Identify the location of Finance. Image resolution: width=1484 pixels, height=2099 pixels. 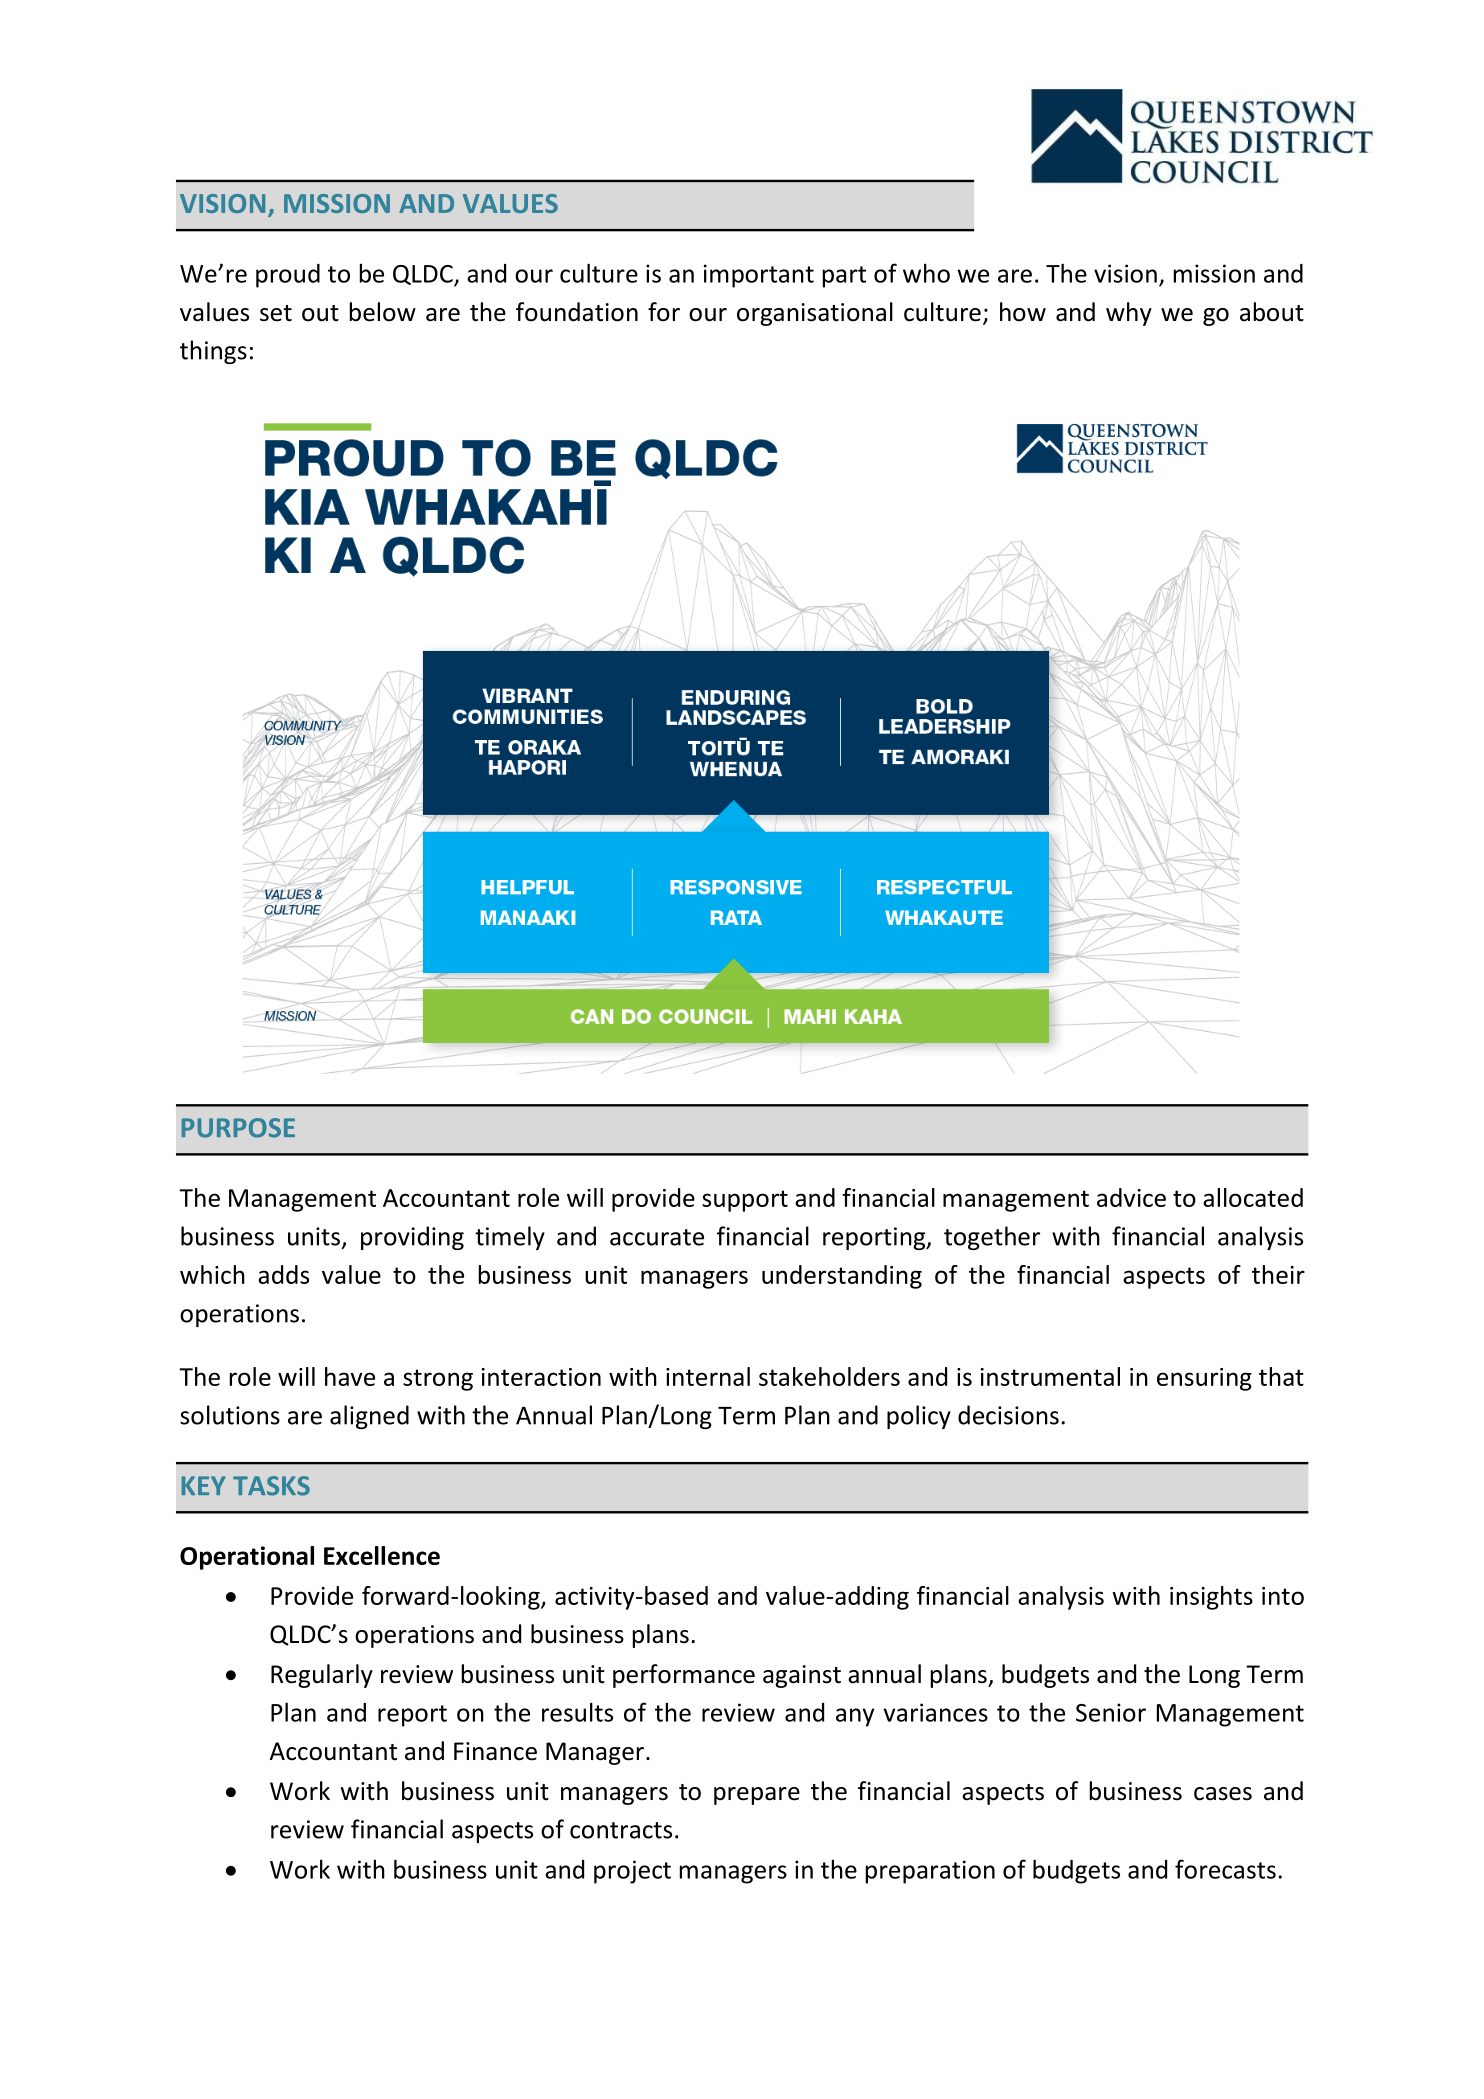
(495, 1751).
